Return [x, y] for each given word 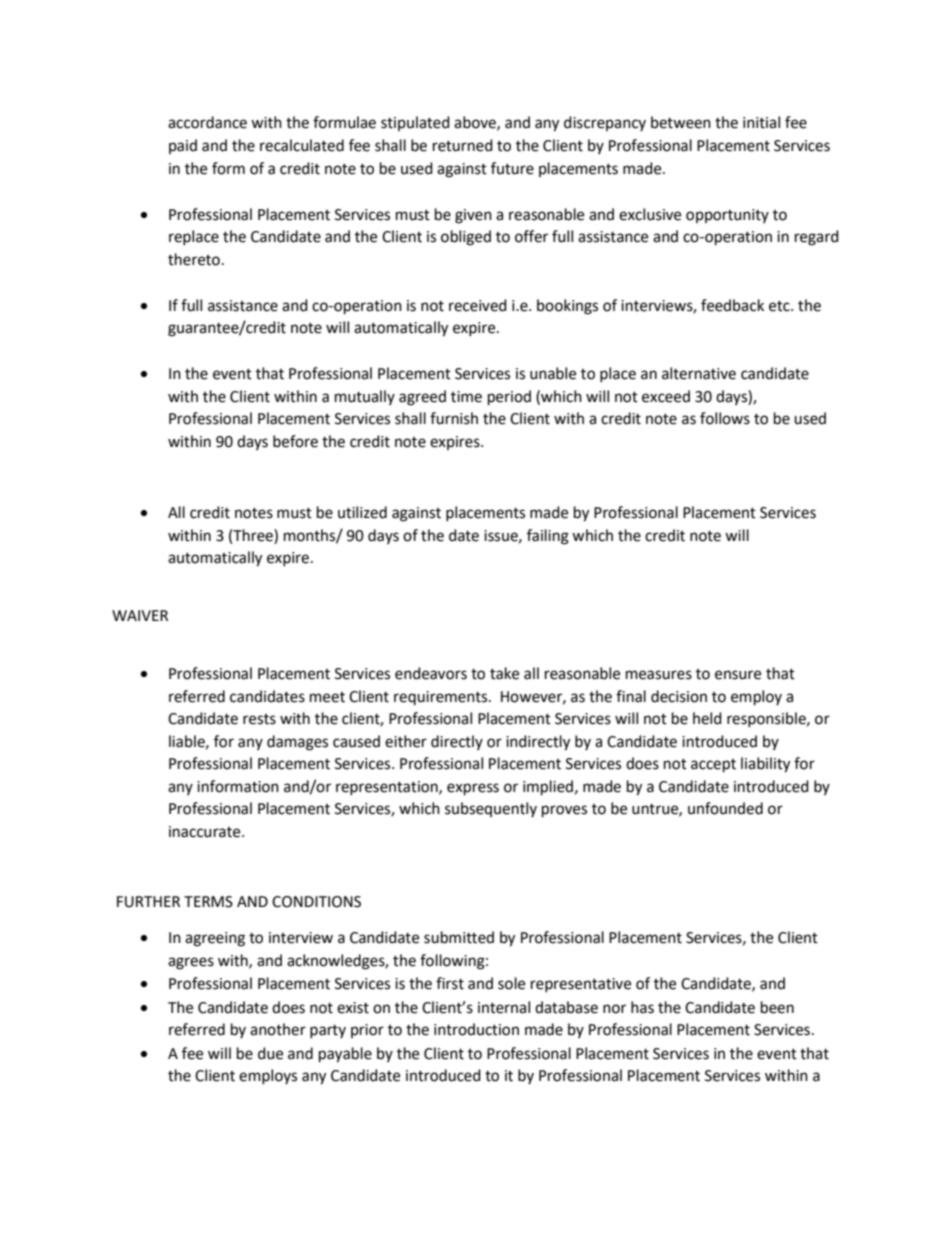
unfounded [725, 808]
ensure [738, 675]
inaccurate [206, 832]
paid [183, 146]
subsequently [491, 809]
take [504, 673]
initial [761, 122]
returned [463, 145]
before [295, 441]
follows [725, 418]
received [478, 305]
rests [259, 719]
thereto [194, 259]
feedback [732, 305]
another [278, 1029]
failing [548, 537]
